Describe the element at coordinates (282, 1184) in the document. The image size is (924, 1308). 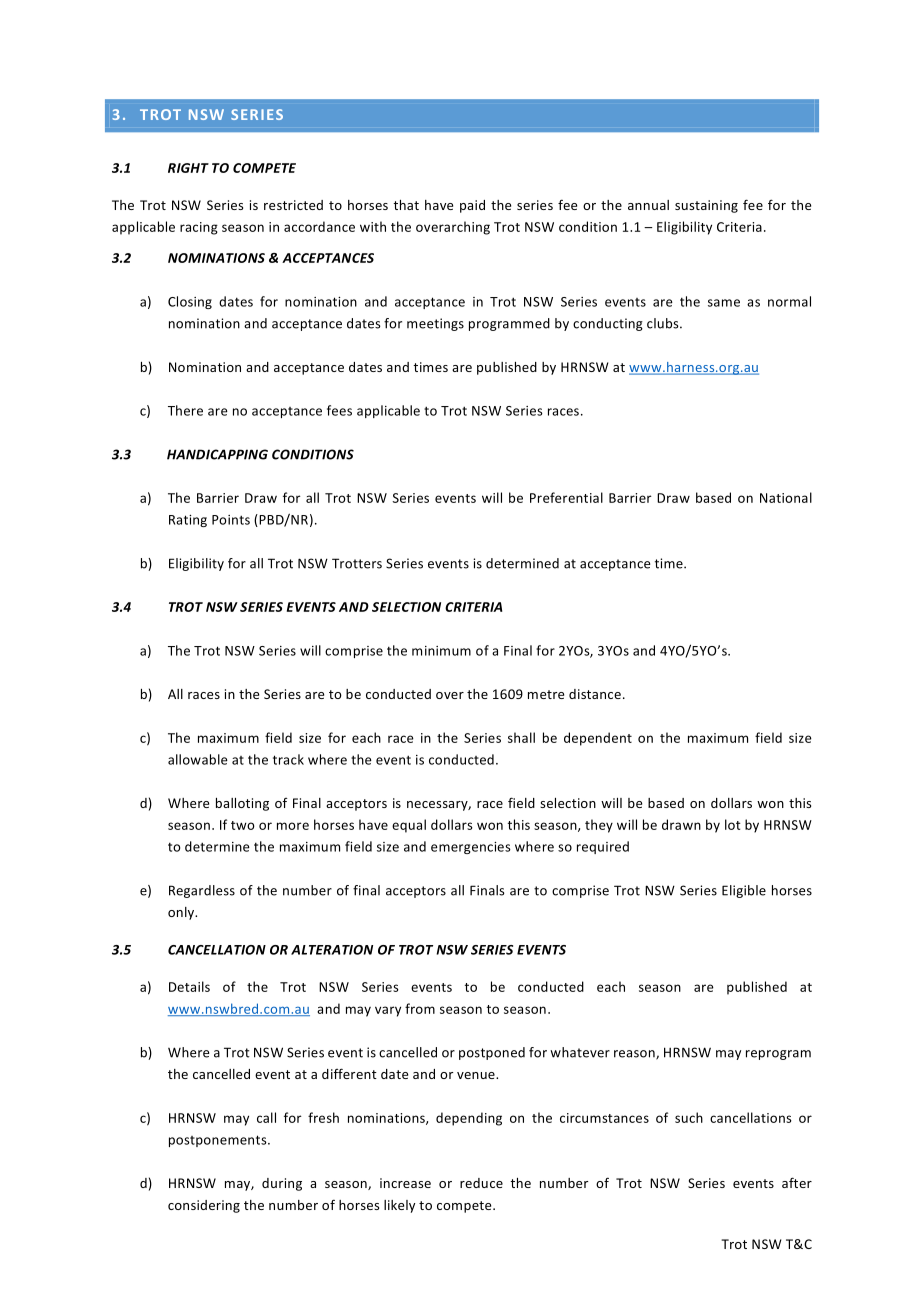
I see `during` at that location.
